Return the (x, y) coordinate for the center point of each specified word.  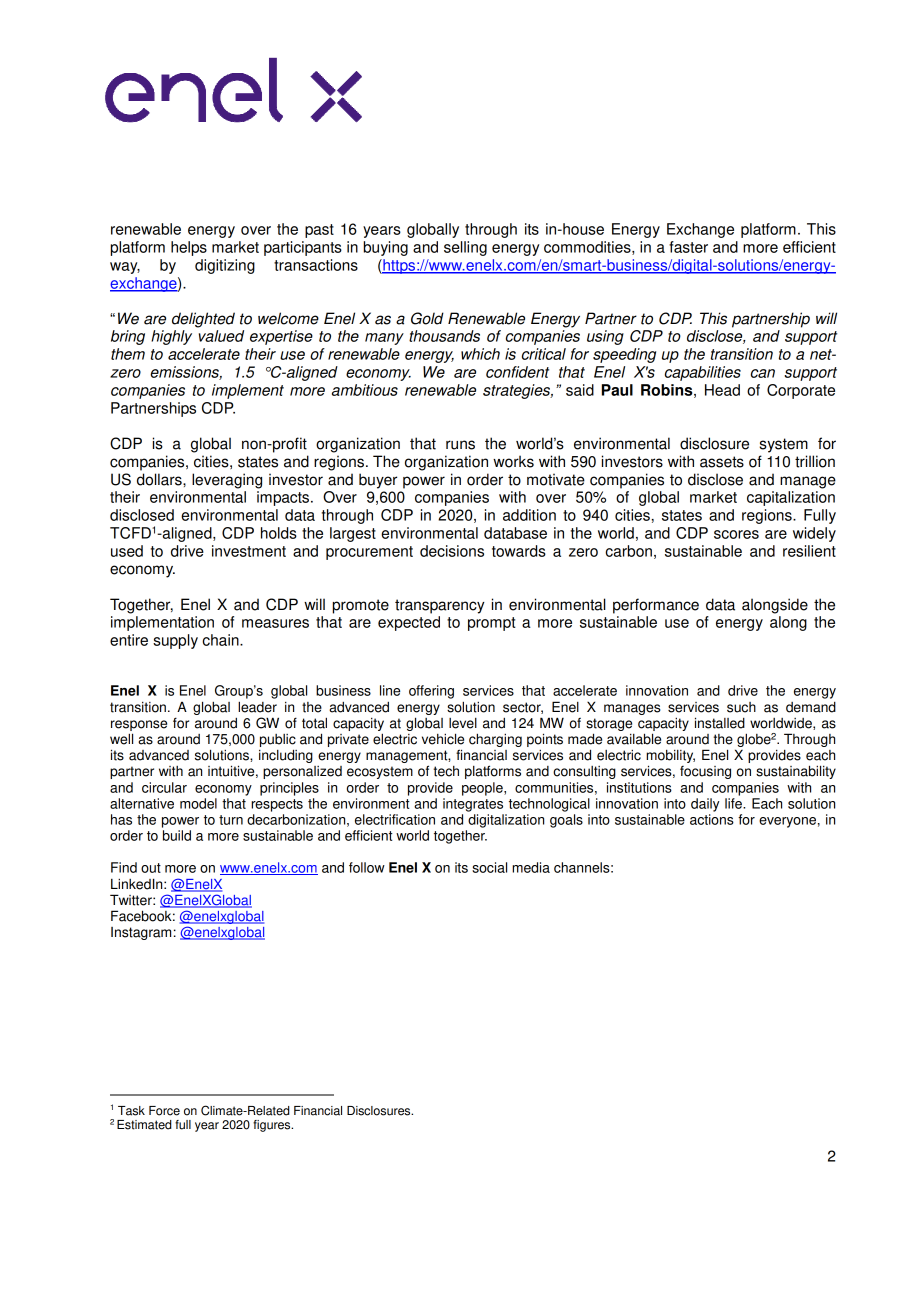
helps (189, 248)
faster (688, 247)
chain (222, 640)
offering (431, 692)
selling (465, 248)
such (741, 707)
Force (164, 1111)
